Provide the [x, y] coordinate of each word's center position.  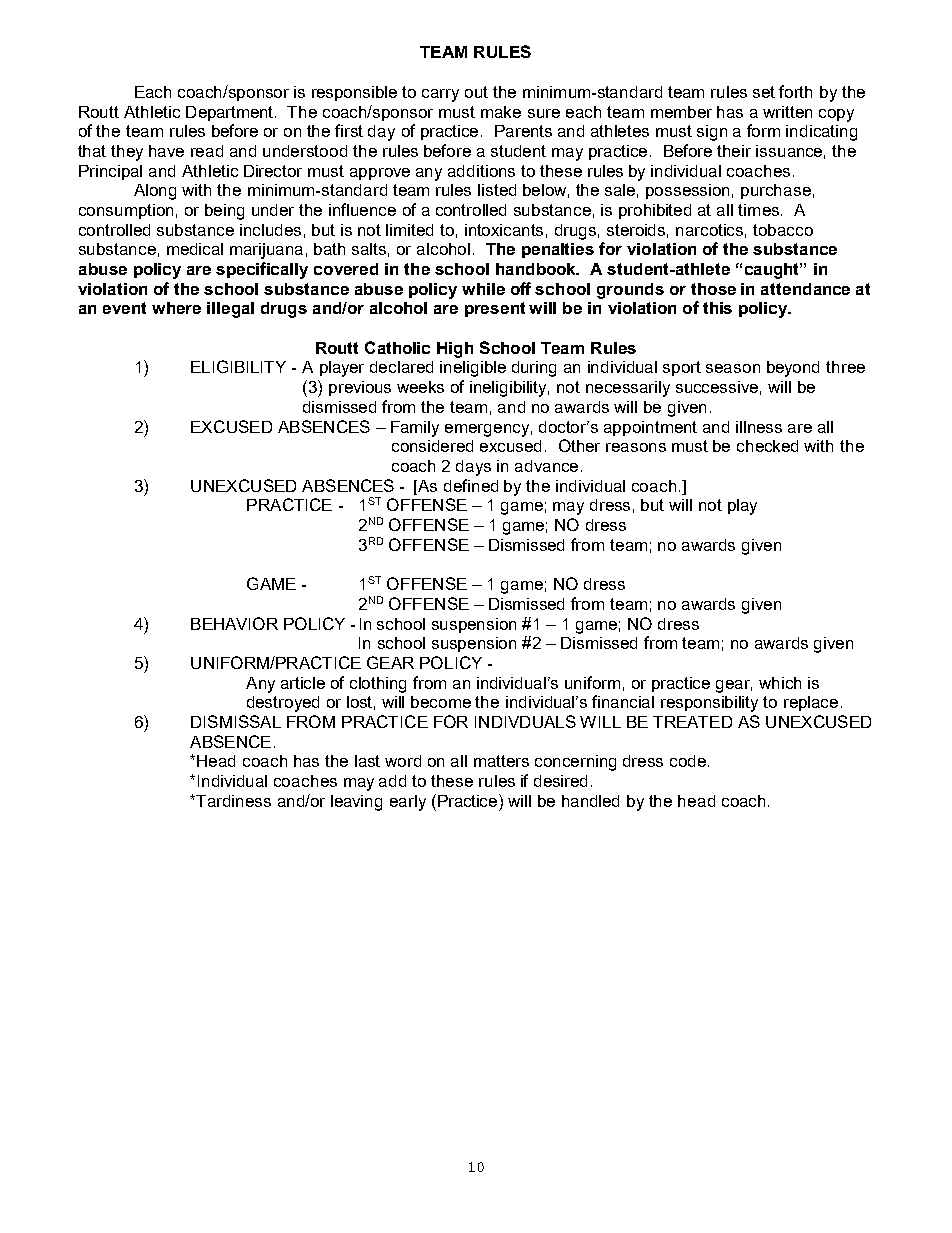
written [787, 112]
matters [501, 761]
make [501, 112]
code [688, 761]
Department [231, 113]
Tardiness [233, 801]
